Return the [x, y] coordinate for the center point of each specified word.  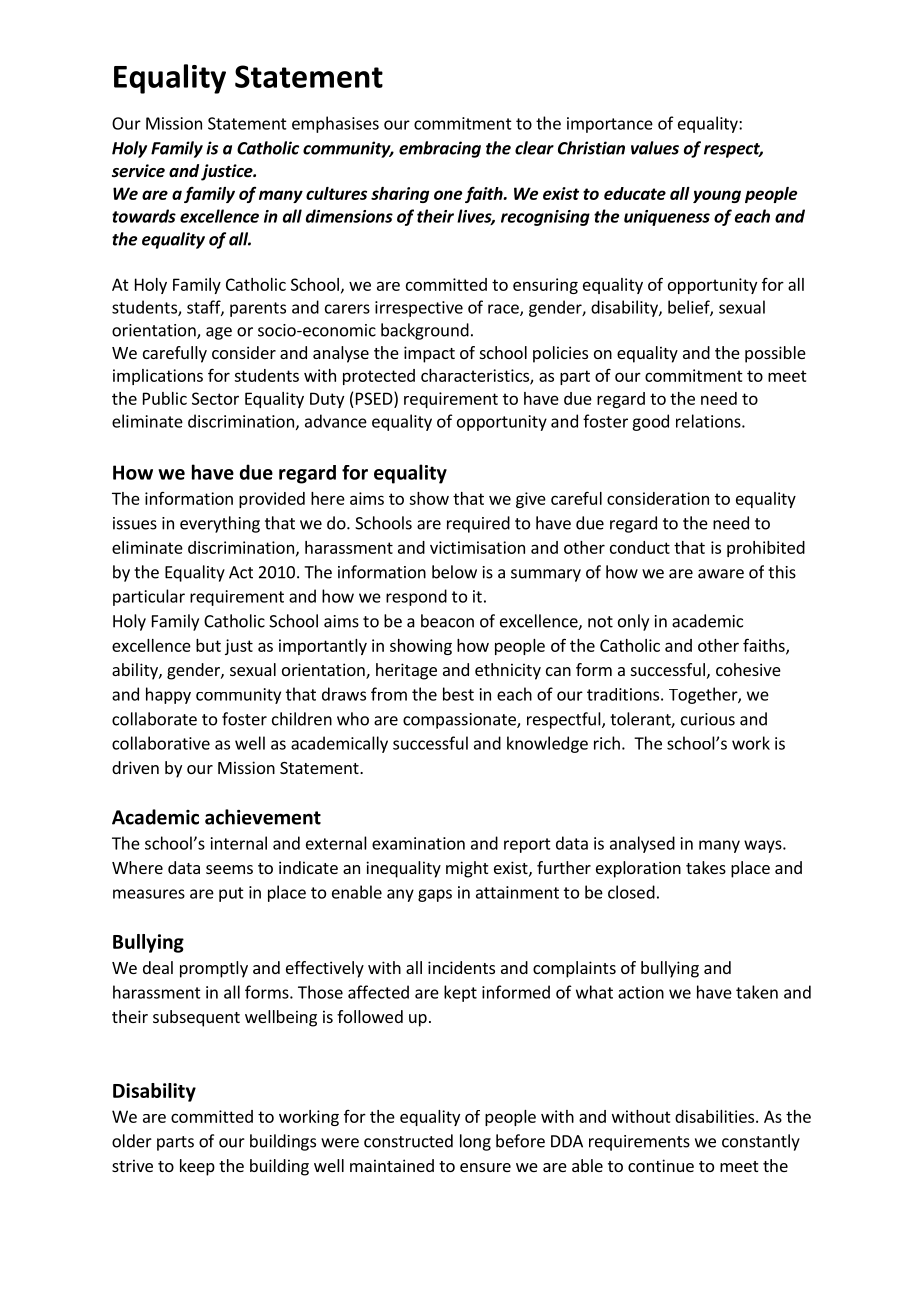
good [650, 422]
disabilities [716, 1116]
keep [197, 1167]
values [655, 148]
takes [706, 867]
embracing [440, 149]
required [478, 524]
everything [220, 524]
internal [239, 843]
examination [418, 843]
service [138, 171]
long [475, 1142]
